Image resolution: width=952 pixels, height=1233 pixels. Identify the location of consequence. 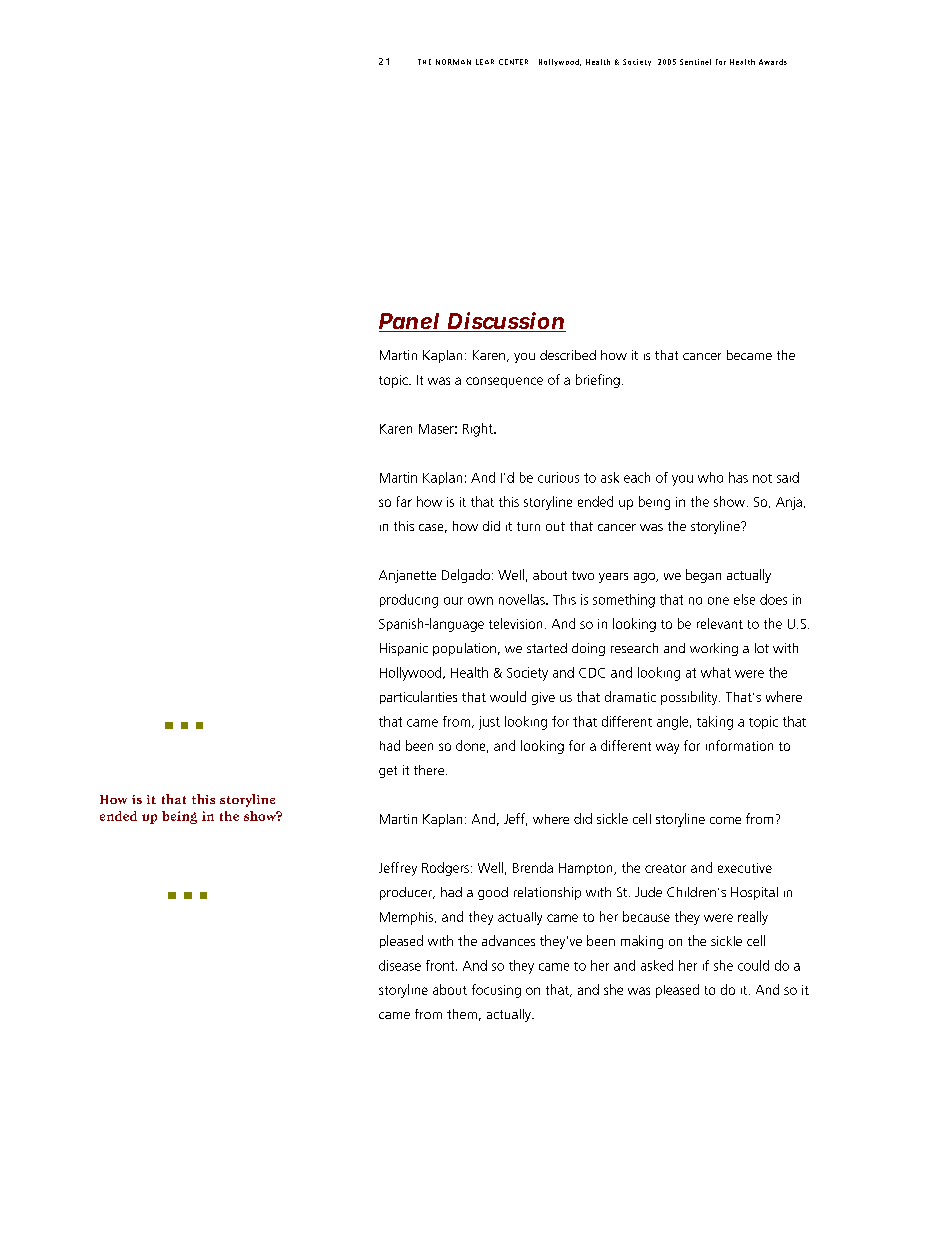
(504, 382).
